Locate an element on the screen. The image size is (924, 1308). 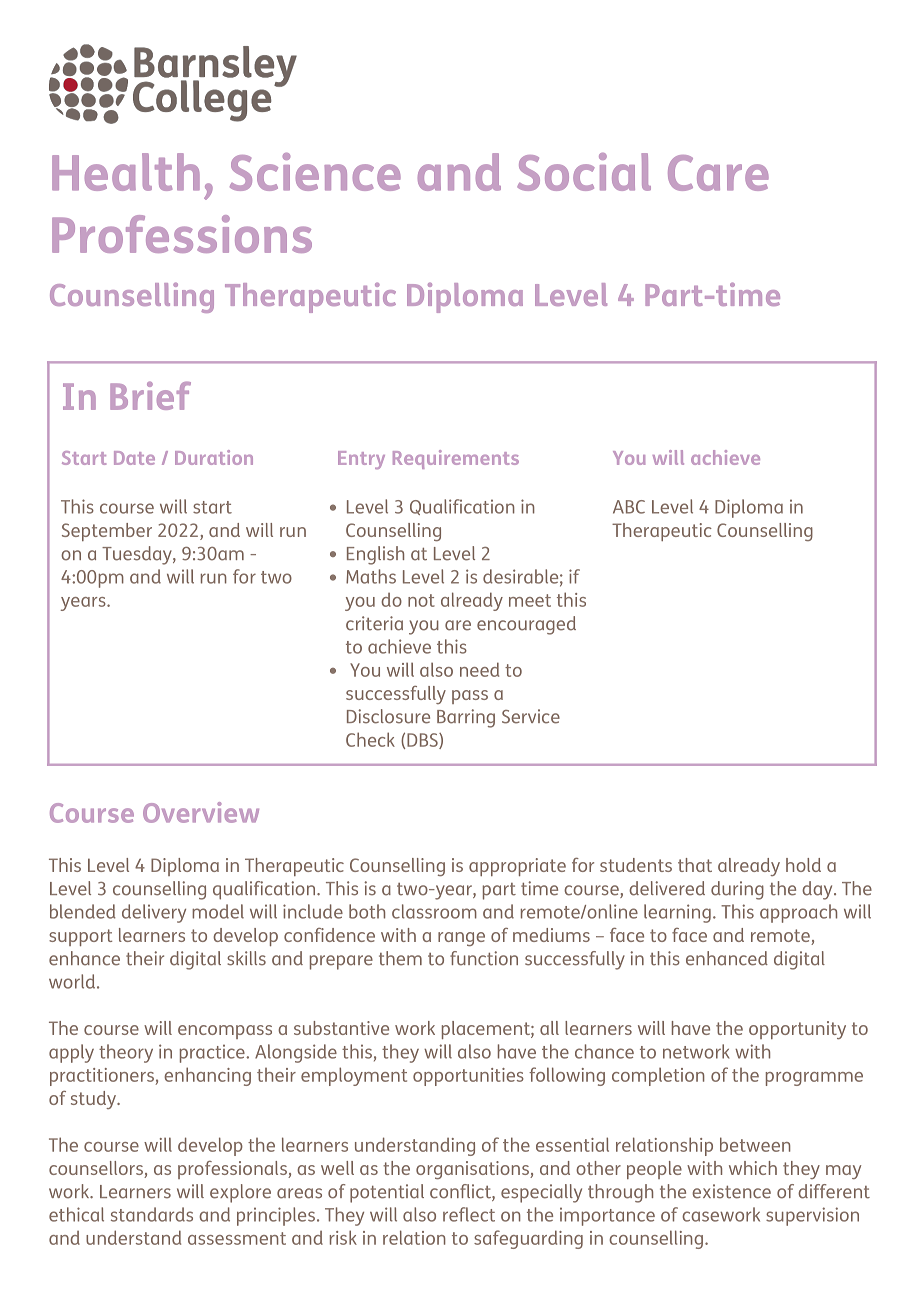
Social is located at coordinates (584, 172).
